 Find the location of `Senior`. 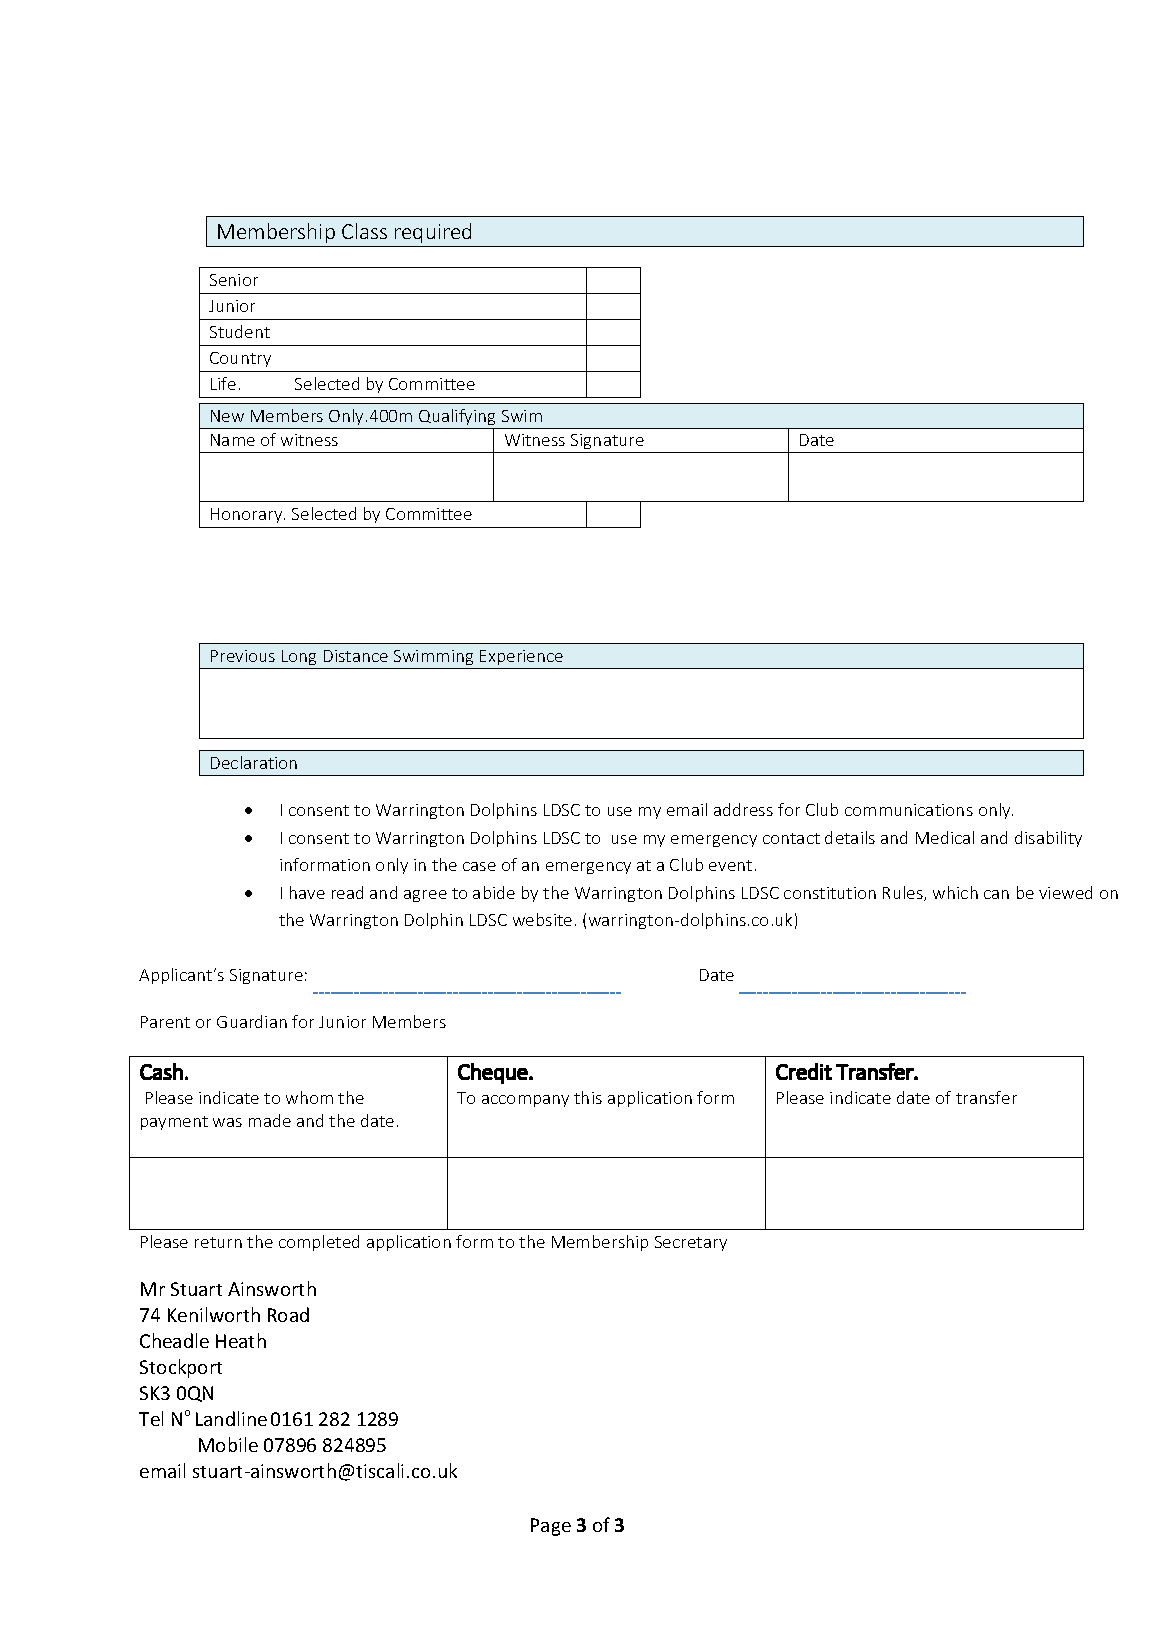

Senior is located at coordinates (234, 280).
